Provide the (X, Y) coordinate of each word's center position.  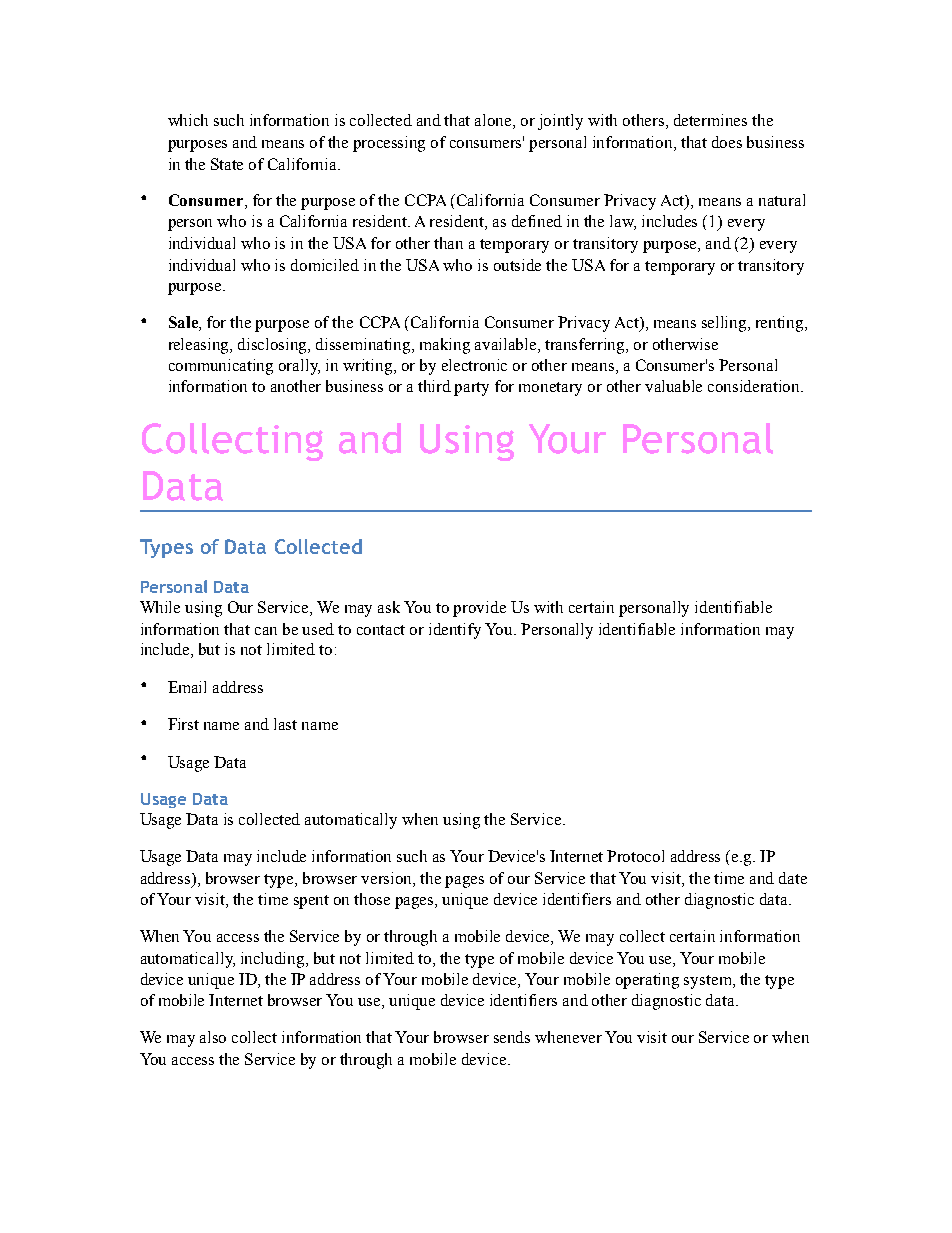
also (213, 1037)
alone (494, 121)
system (709, 982)
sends (512, 1037)
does (727, 142)
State (227, 164)
